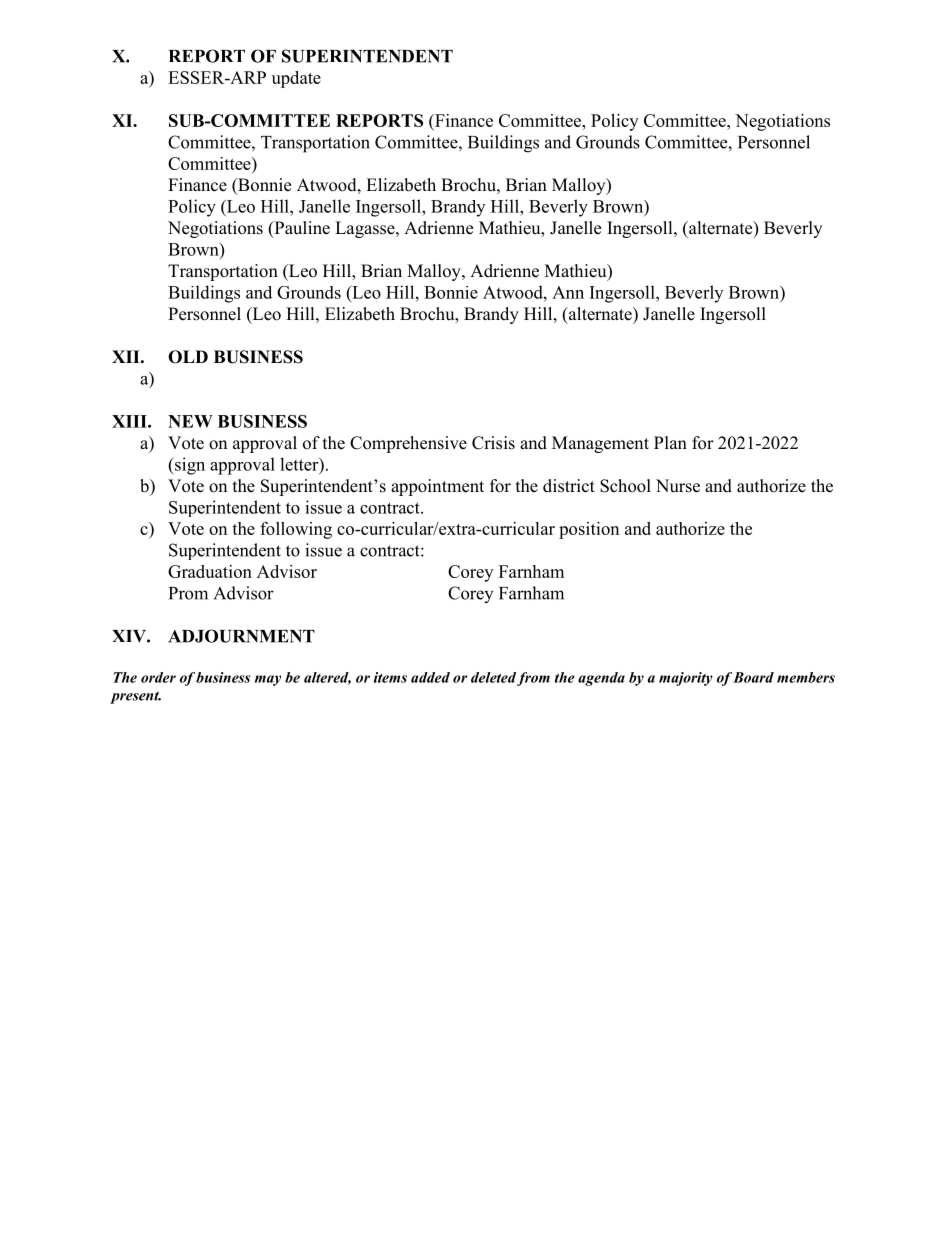  What do you see at coordinates (493, 443) in the screenshot?
I see `Crisis` at bounding box center [493, 443].
